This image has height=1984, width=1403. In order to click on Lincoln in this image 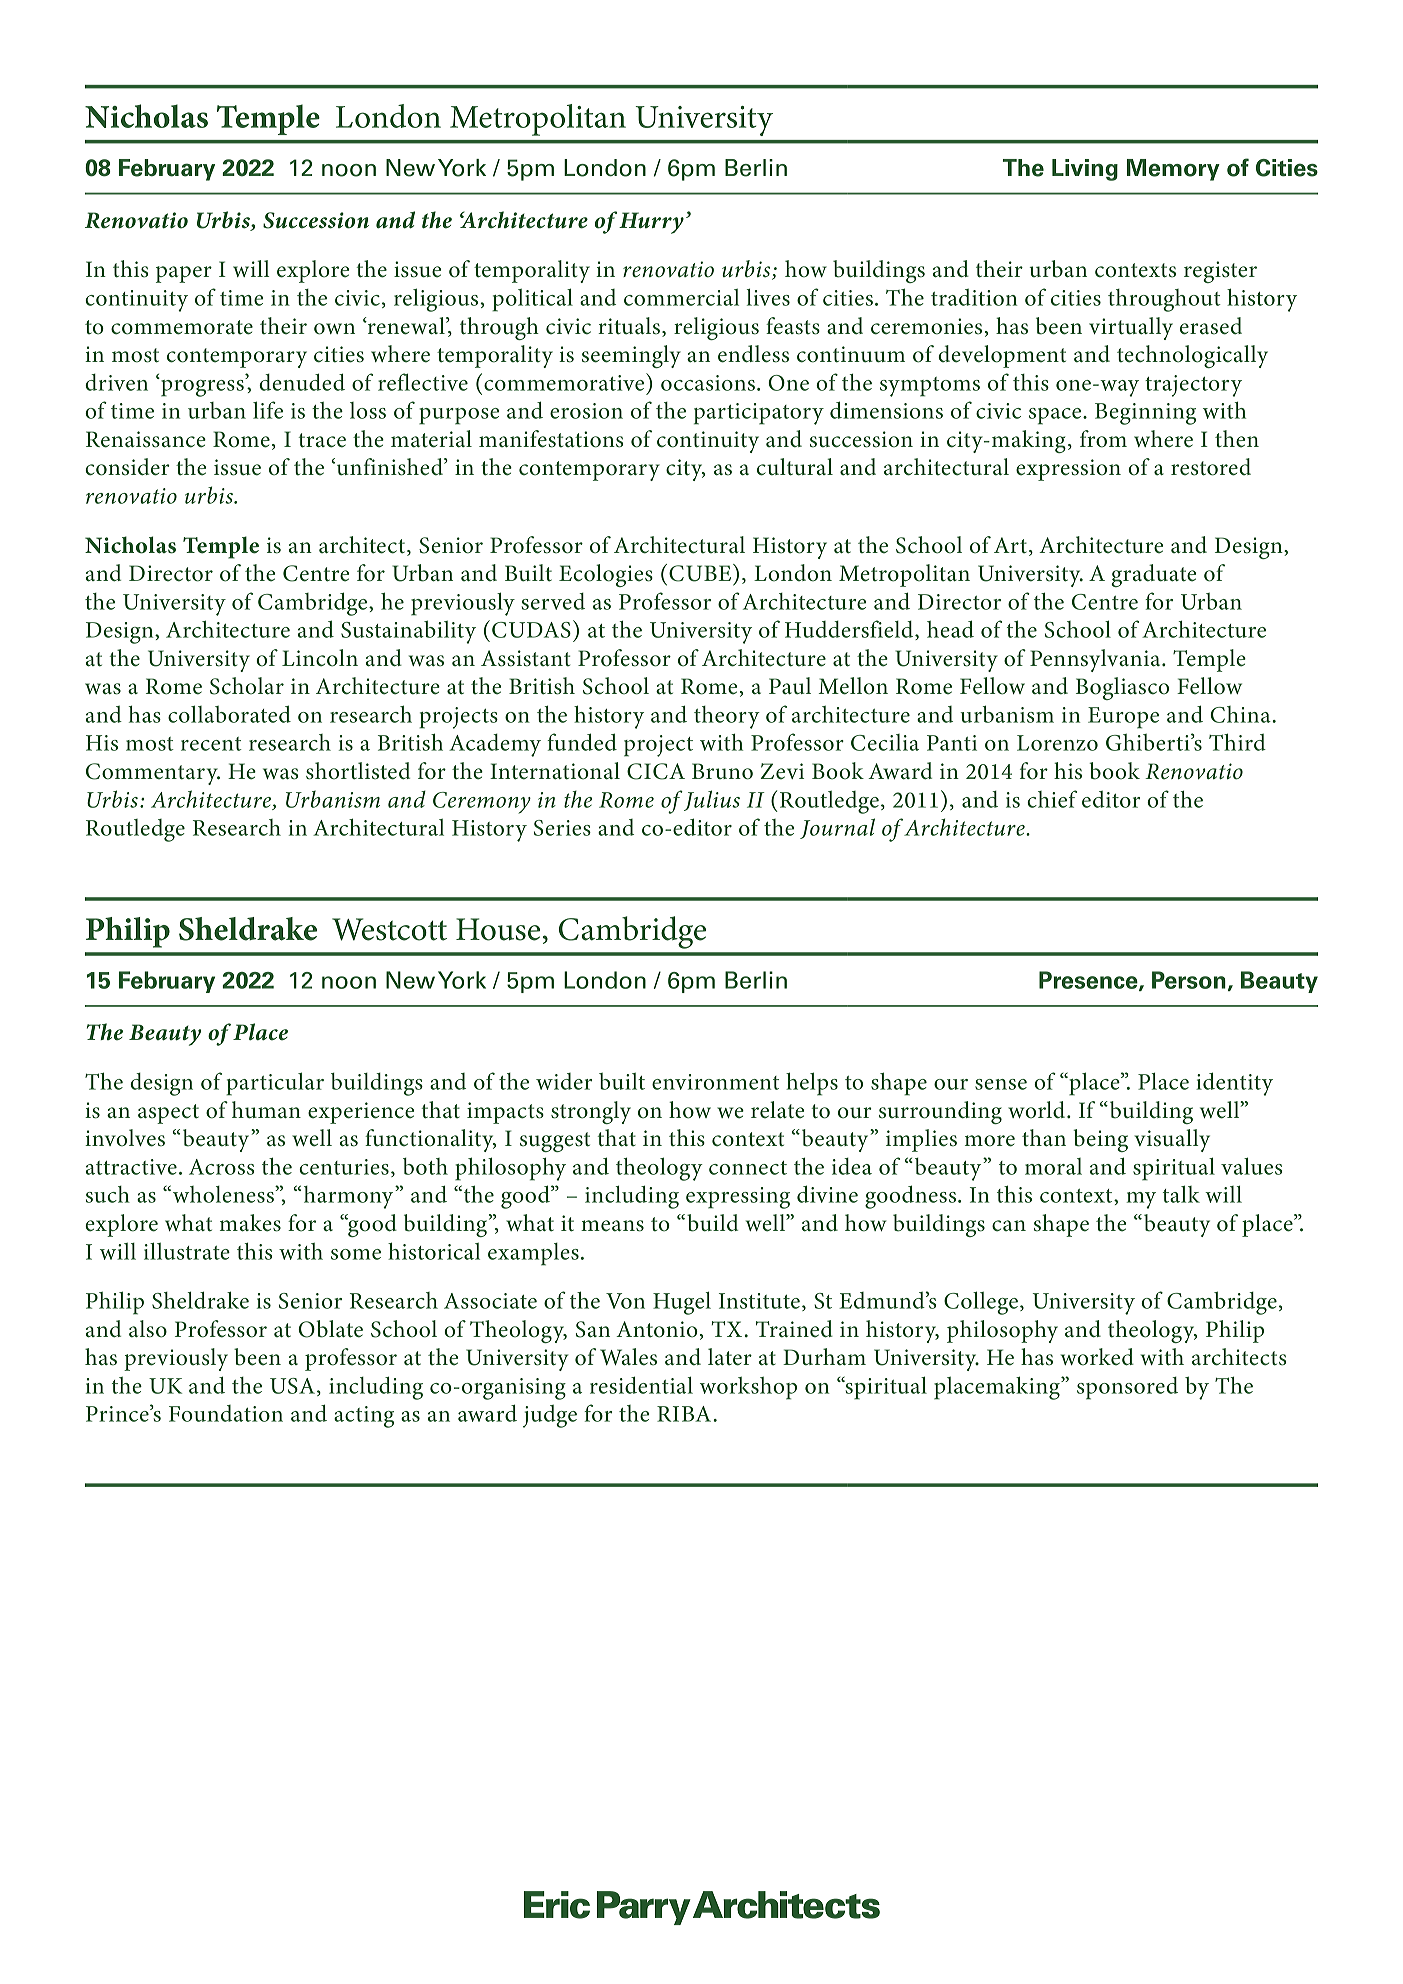, I will do `click(320, 658)`.
